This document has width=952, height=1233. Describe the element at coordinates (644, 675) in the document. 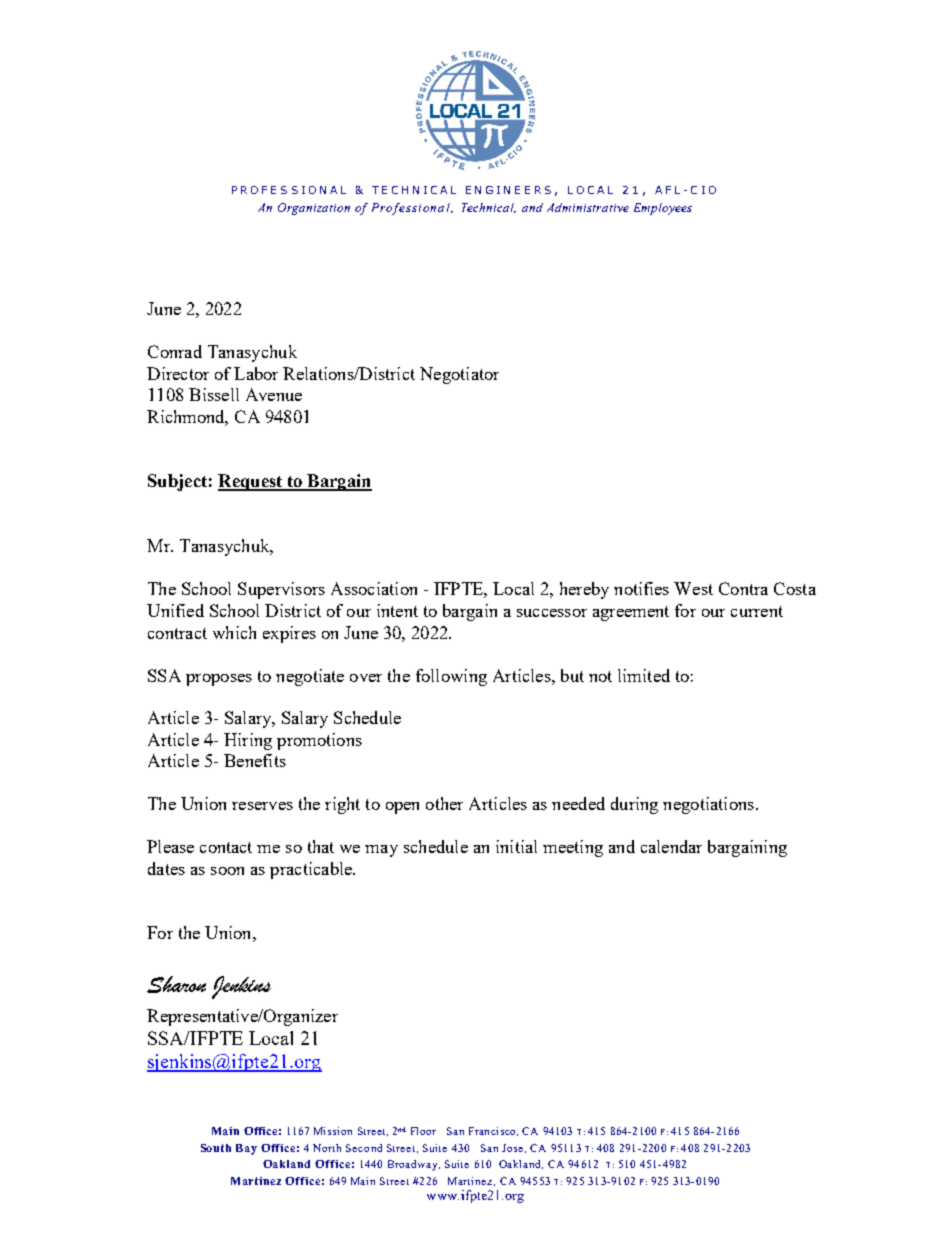

I see `limited` at that location.
